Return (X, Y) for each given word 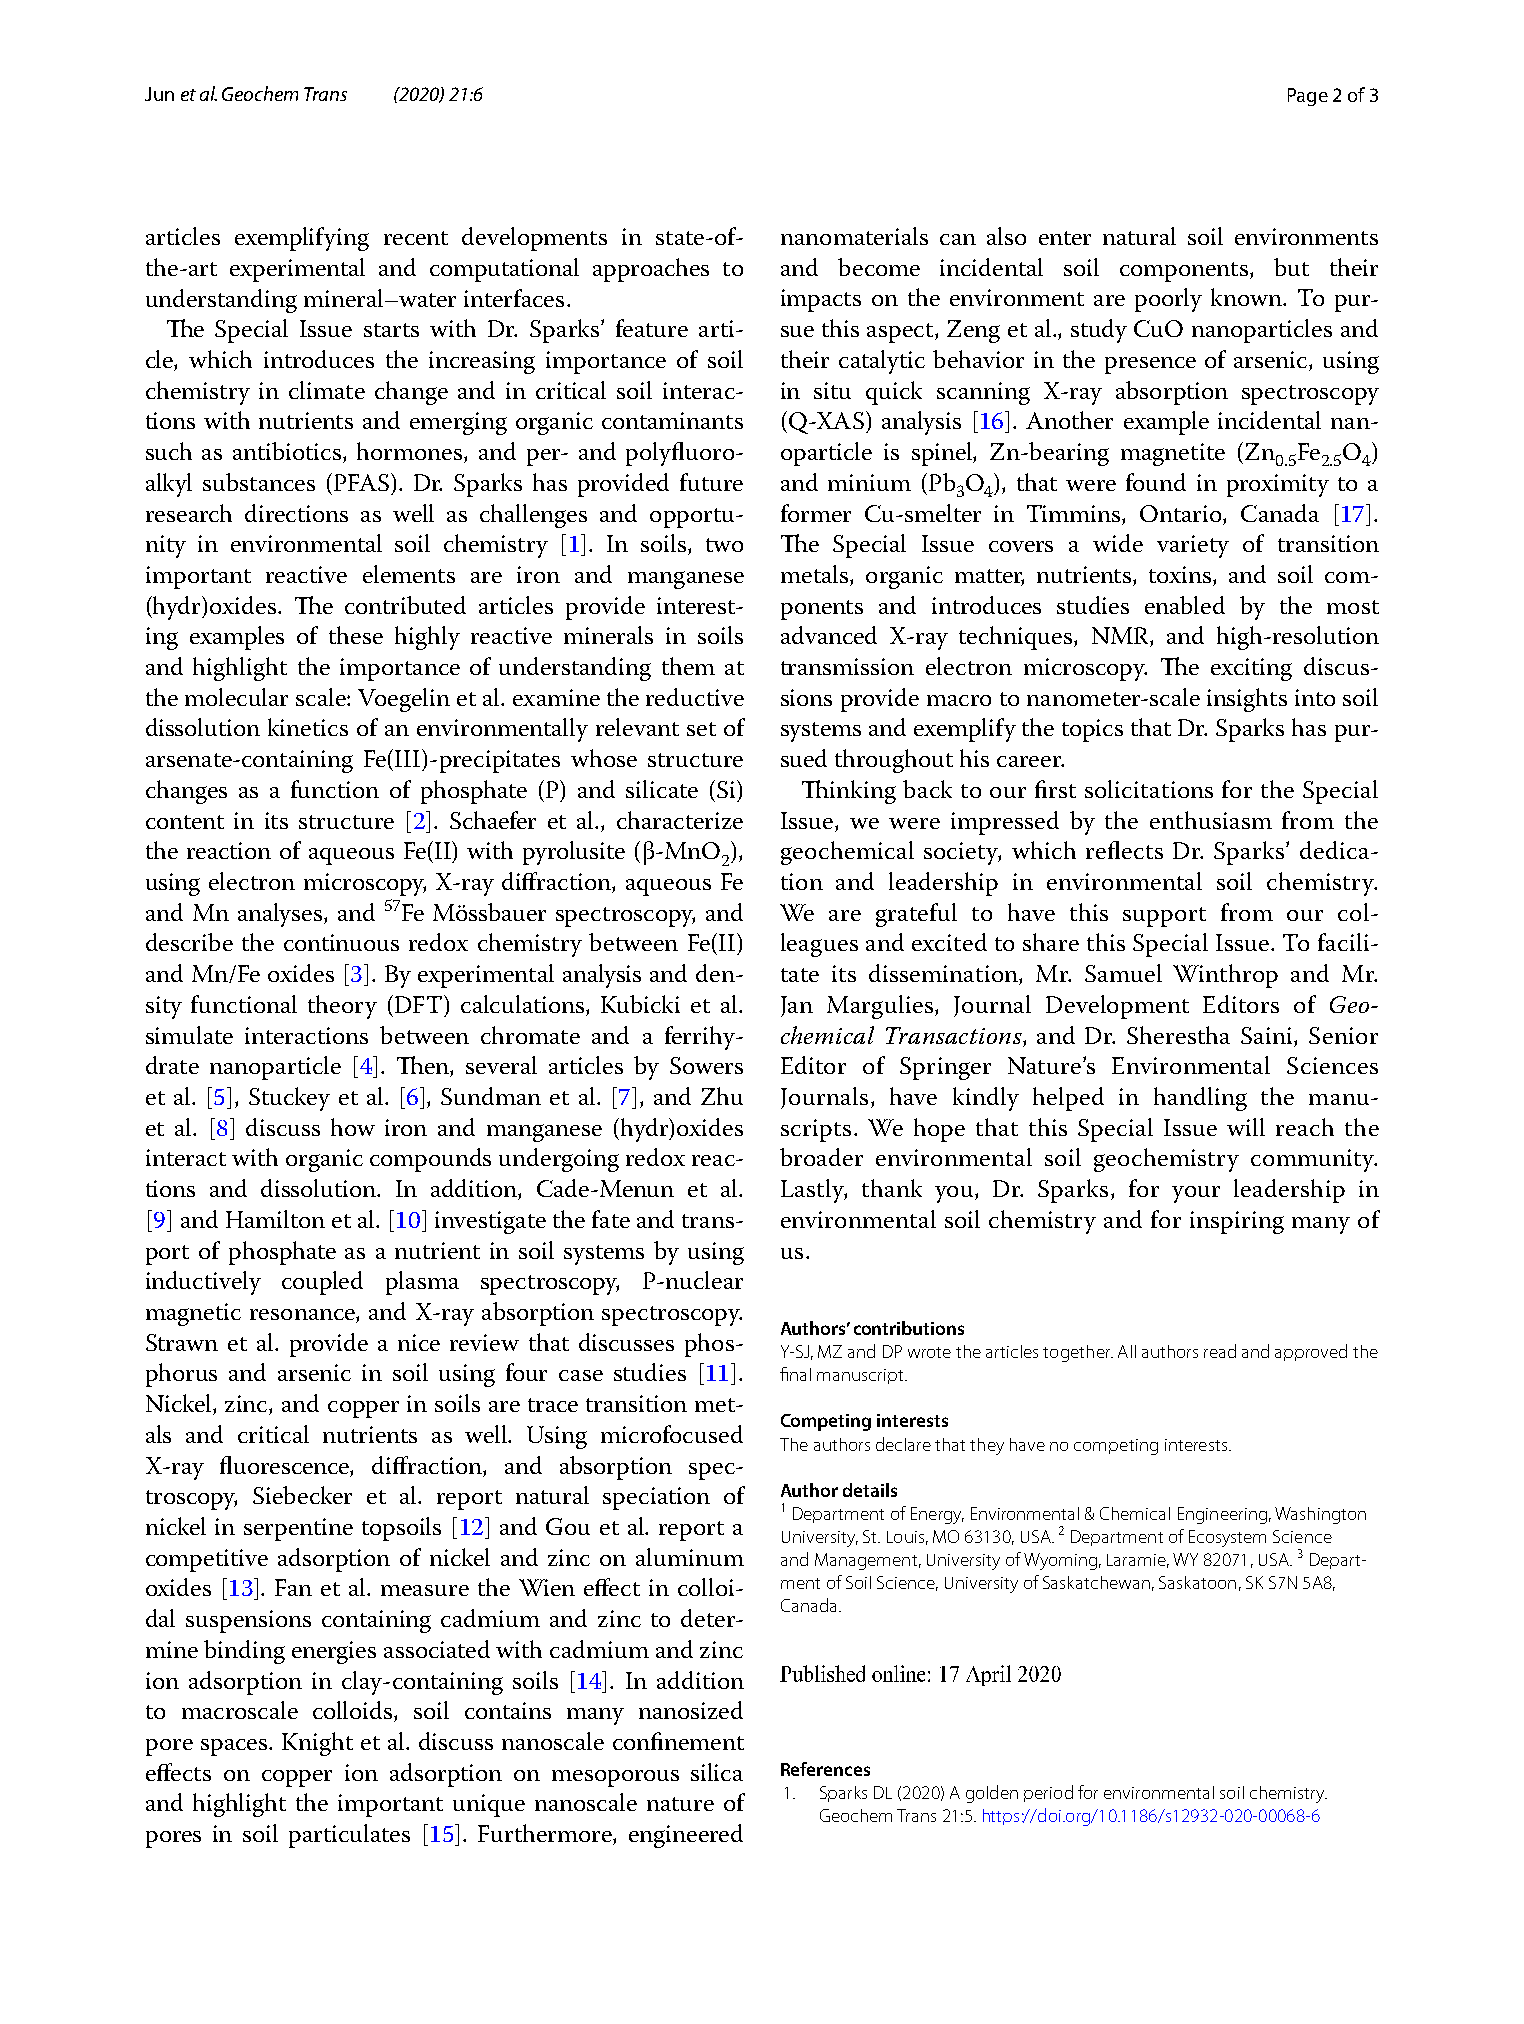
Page (1308, 97)
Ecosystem (1227, 1538)
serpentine (298, 1529)
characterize (680, 820)
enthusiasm (1211, 820)
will (1246, 1127)
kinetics (308, 727)
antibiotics (288, 452)
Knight (317, 1744)
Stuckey (289, 1099)
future (711, 482)
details (870, 1490)
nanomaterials (854, 236)
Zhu (722, 1096)
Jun (159, 94)
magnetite (1173, 454)
